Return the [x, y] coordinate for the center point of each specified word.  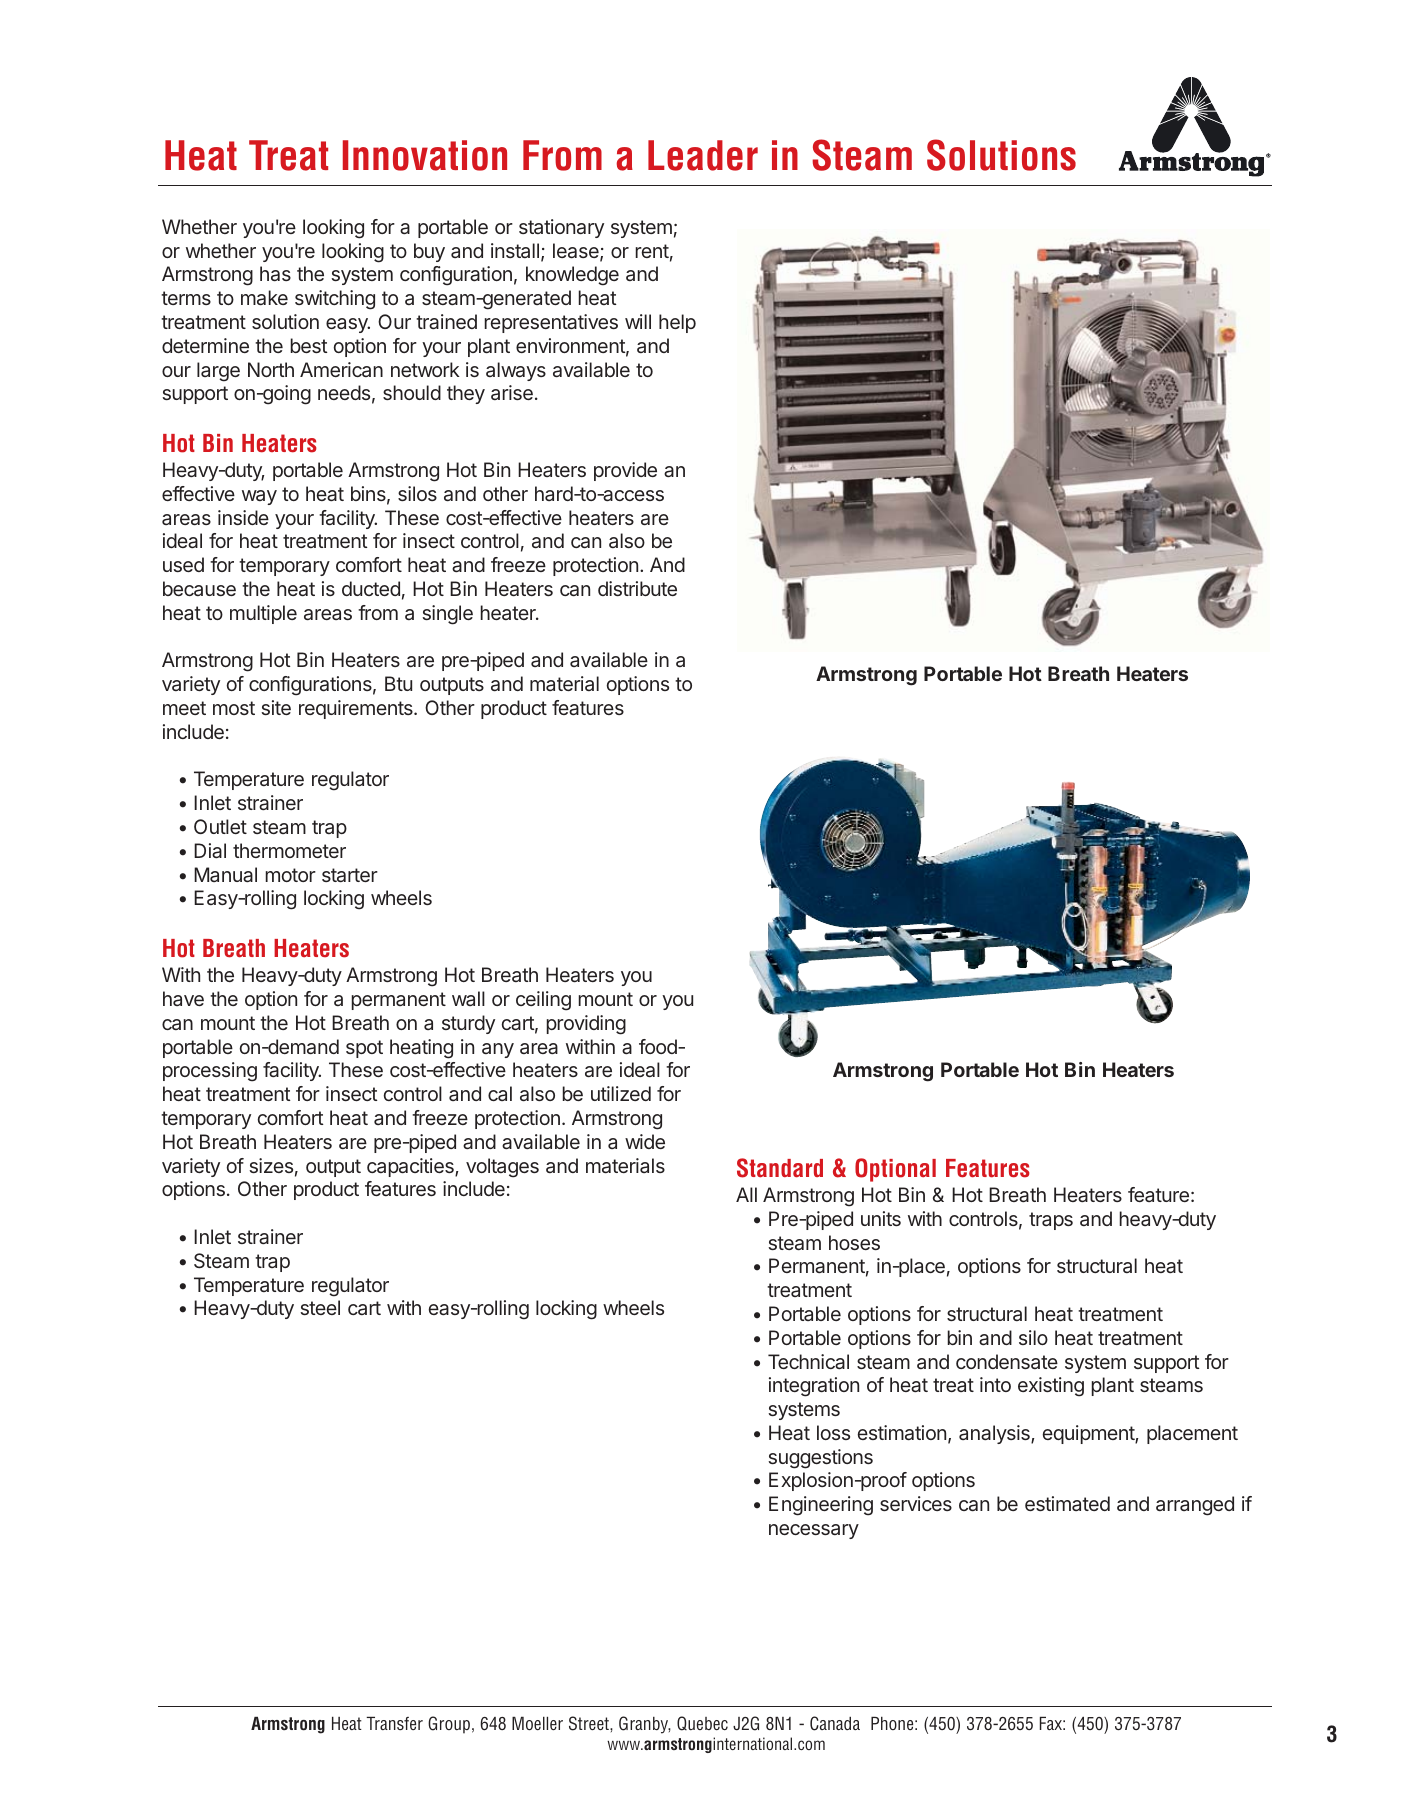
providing [586, 1025]
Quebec [702, 1723]
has [275, 273]
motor [291, 875]
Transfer [394, 1723]
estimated [1067, 1503]
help [677, 323]
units [881, 1218]
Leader [703, 155]
